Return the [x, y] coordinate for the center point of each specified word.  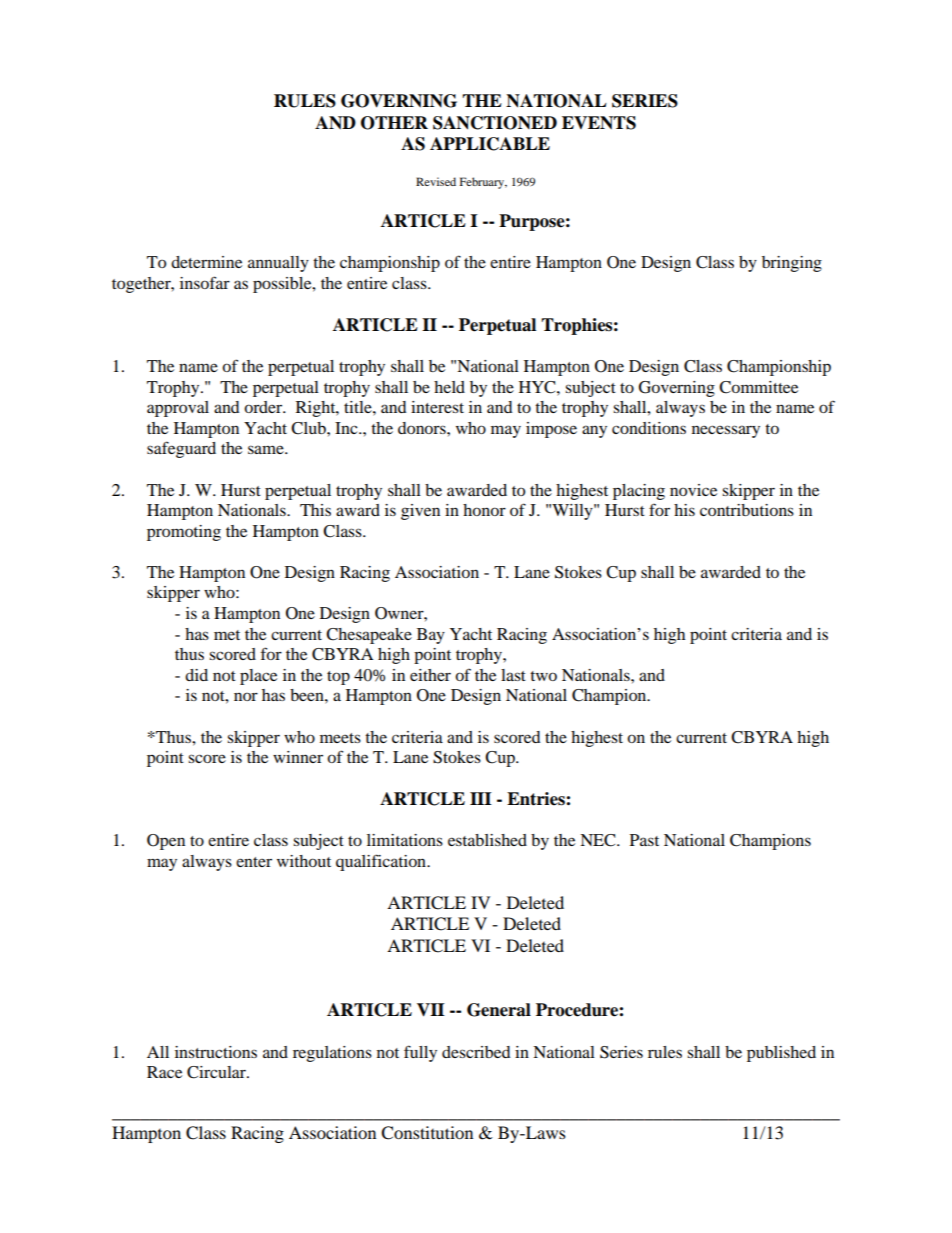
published [781, 1054]
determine [206, 262]
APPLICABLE [490, 144]
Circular [217, 1072]
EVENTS [599, 123]
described [476, 1052]
